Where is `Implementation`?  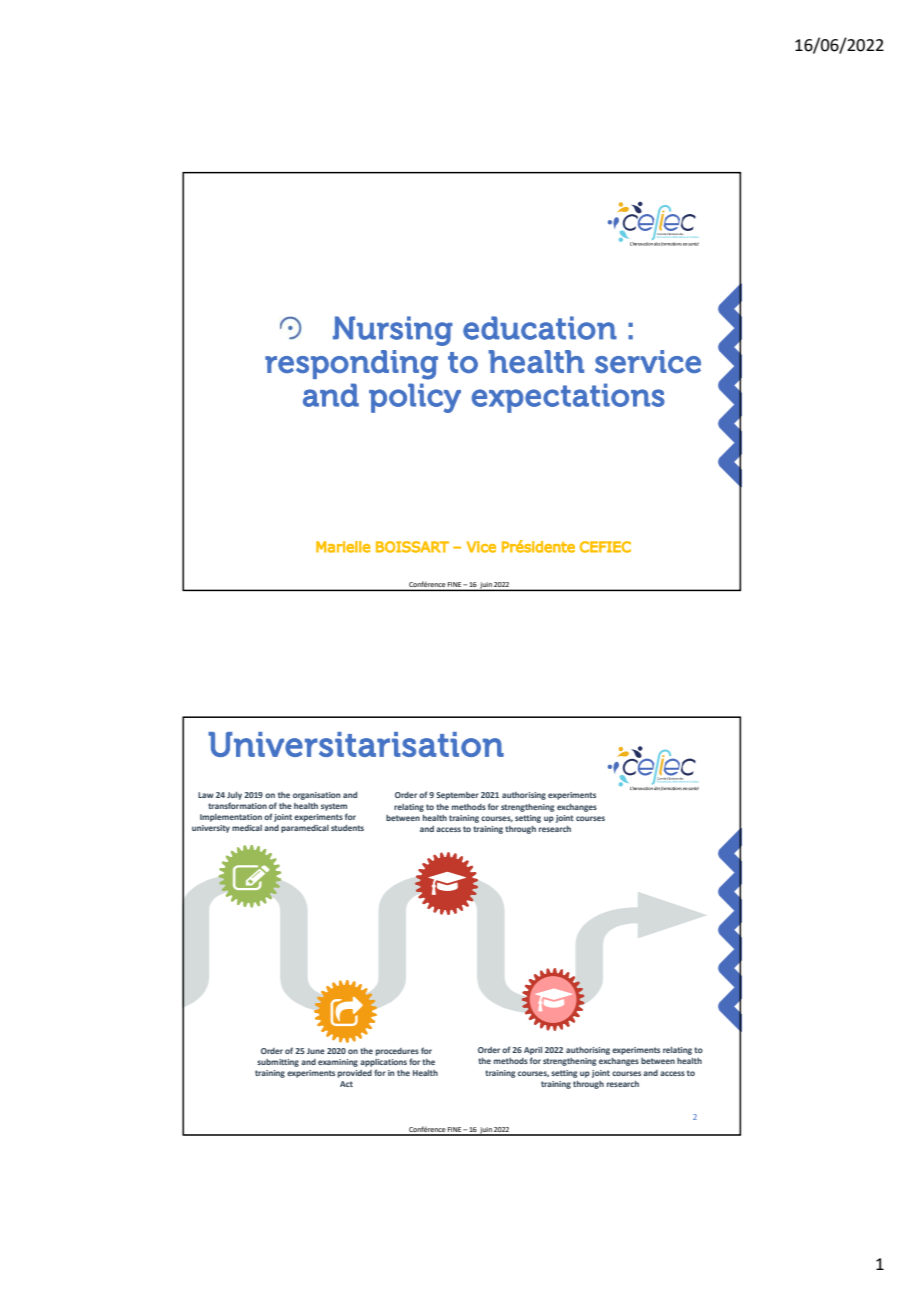 Implementation is located at coordinates (231, 818).
